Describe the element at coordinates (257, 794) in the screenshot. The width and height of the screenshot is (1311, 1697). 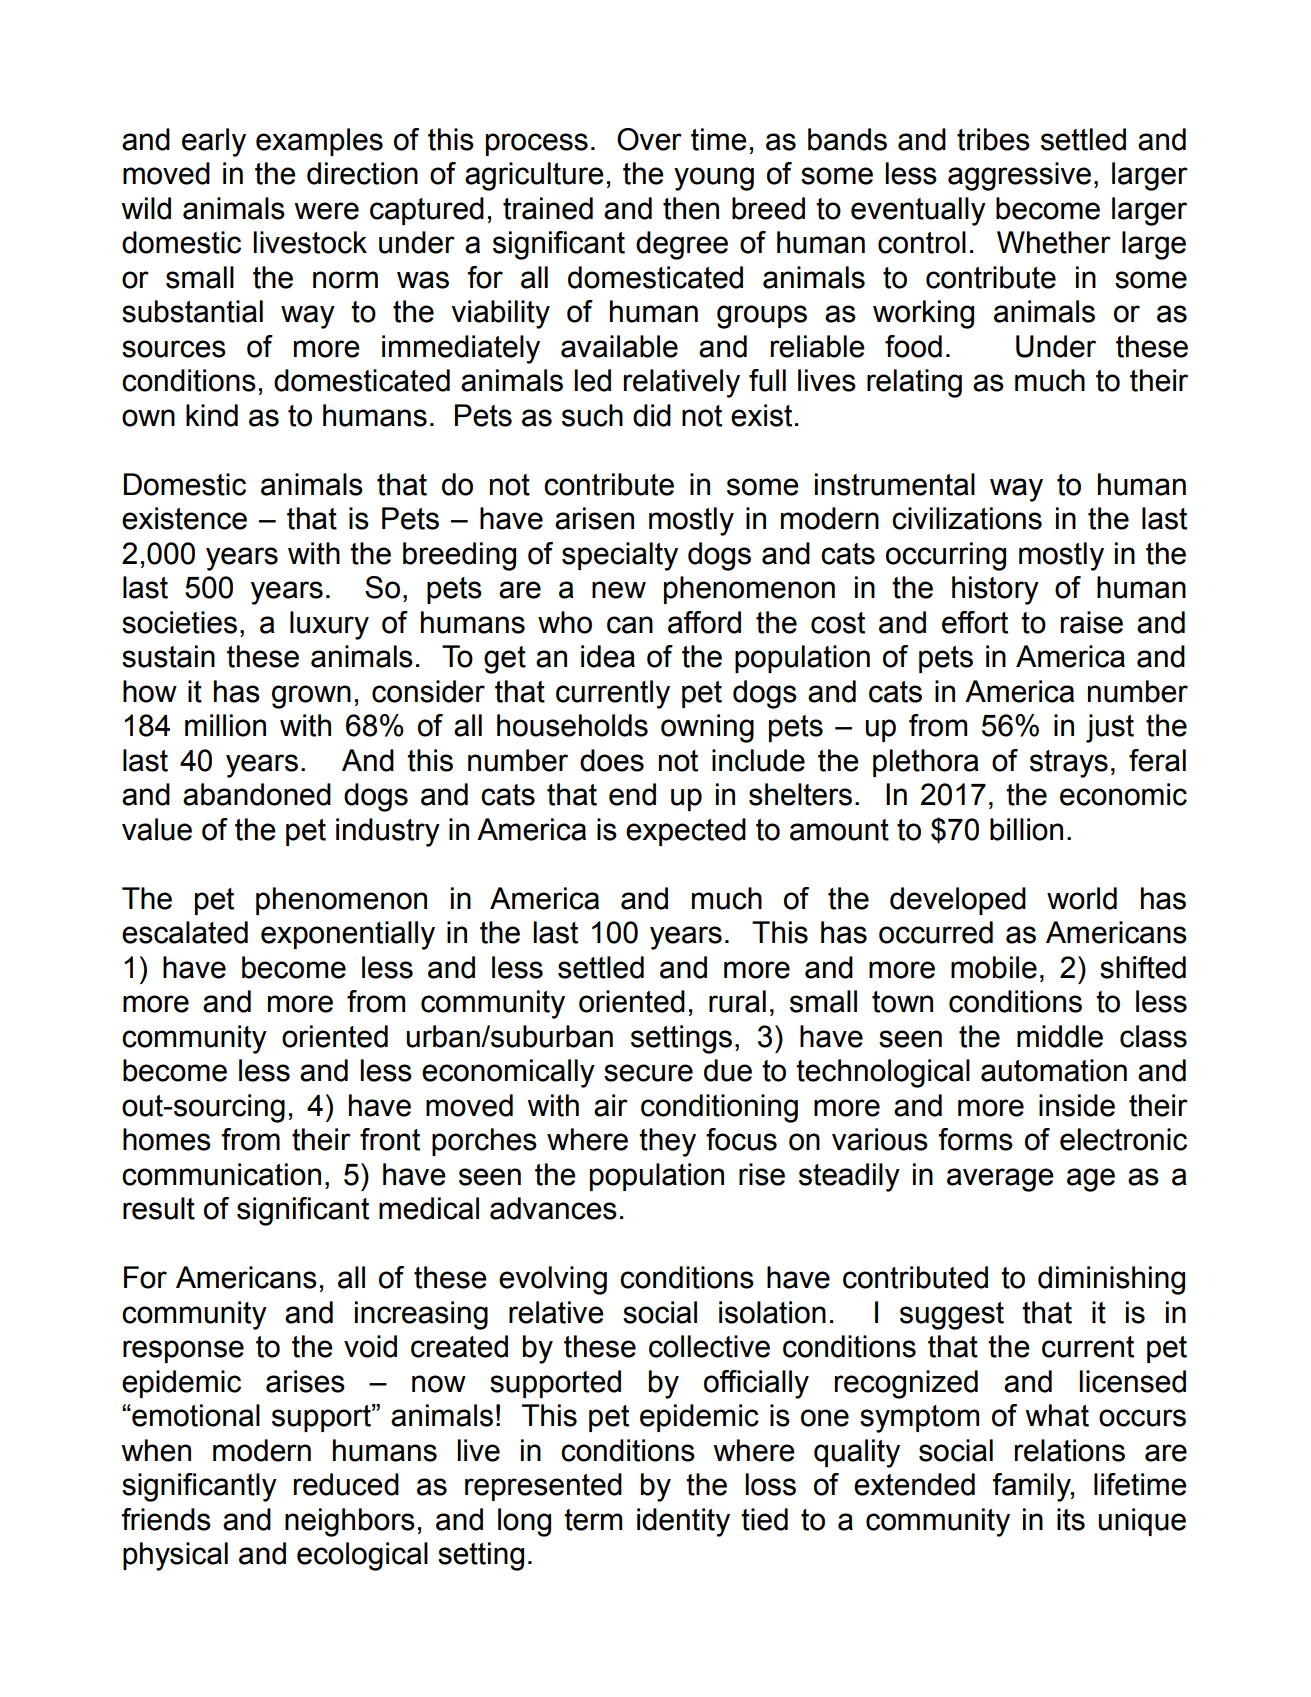
I see `abandoned` at that location.
